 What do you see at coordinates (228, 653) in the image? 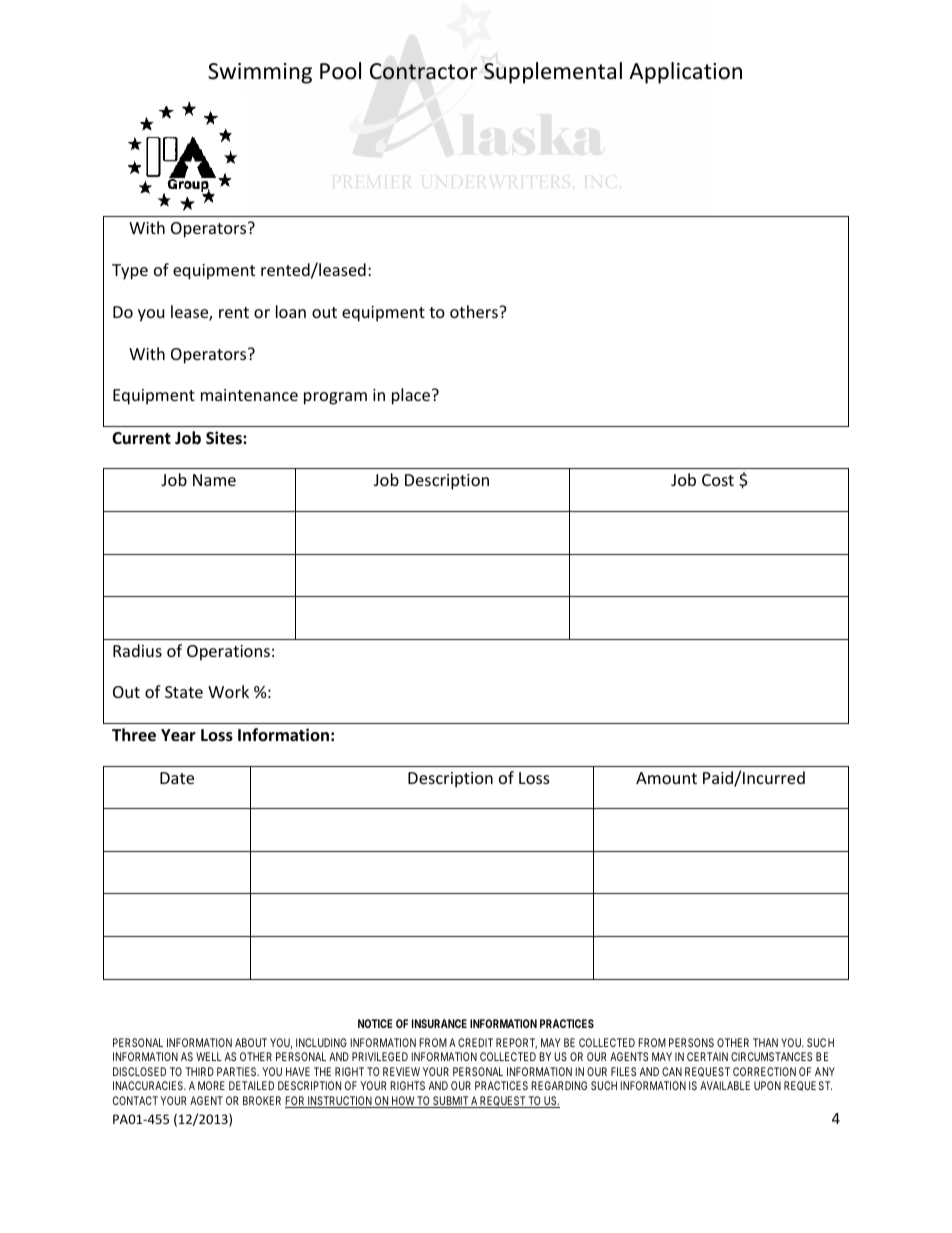
I see `Operations` at bounding box center [228, 653].
